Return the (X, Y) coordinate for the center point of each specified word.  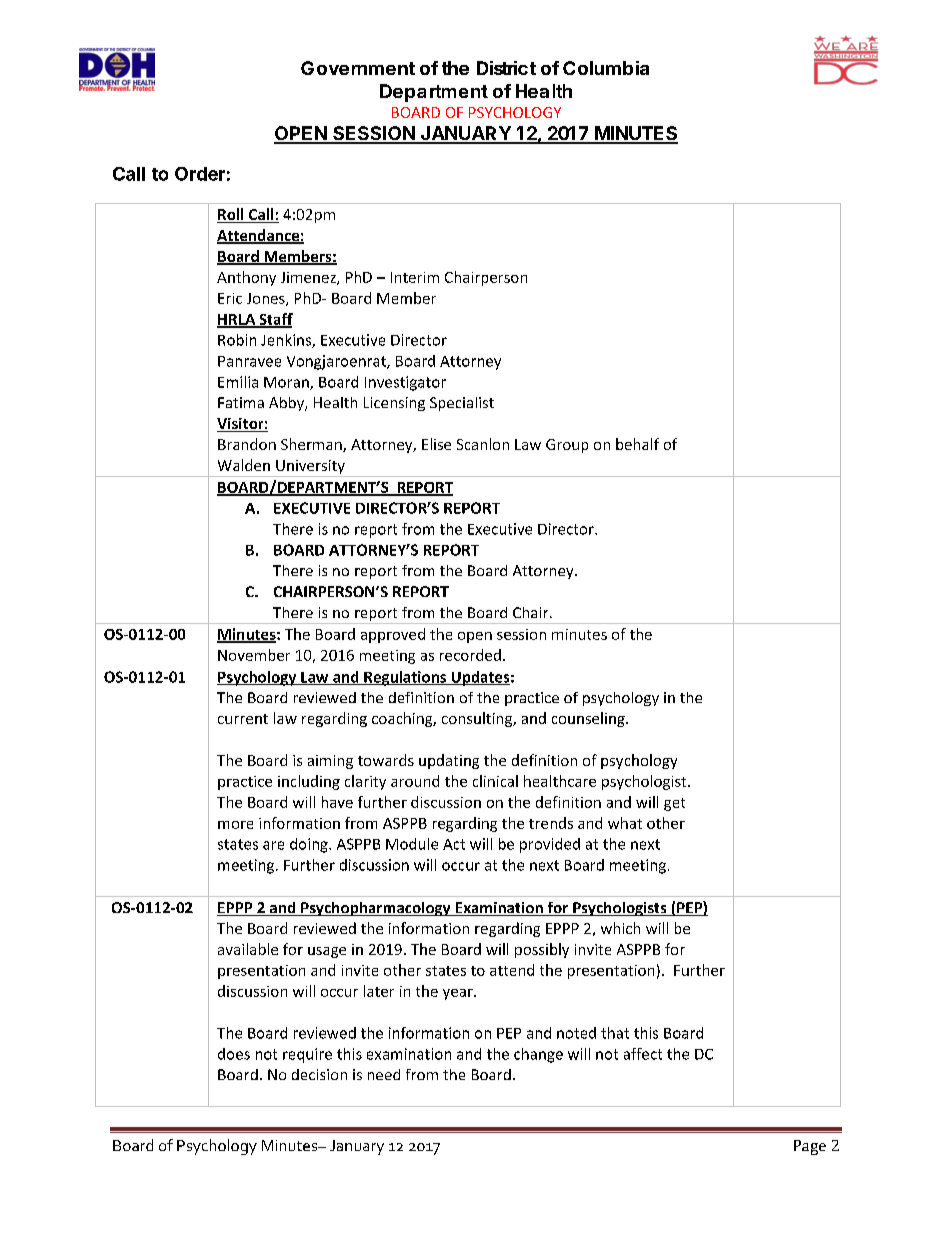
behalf (637, 444)
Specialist (462, 404)
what (625, 823)
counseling (589, 719)
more (235, 825)
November (254, 655)
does (234, 1054)
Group (567, 446)
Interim (415, 277)
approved (393, 635)
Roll (231, 215)
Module (412, 844)
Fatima (241, 402)
